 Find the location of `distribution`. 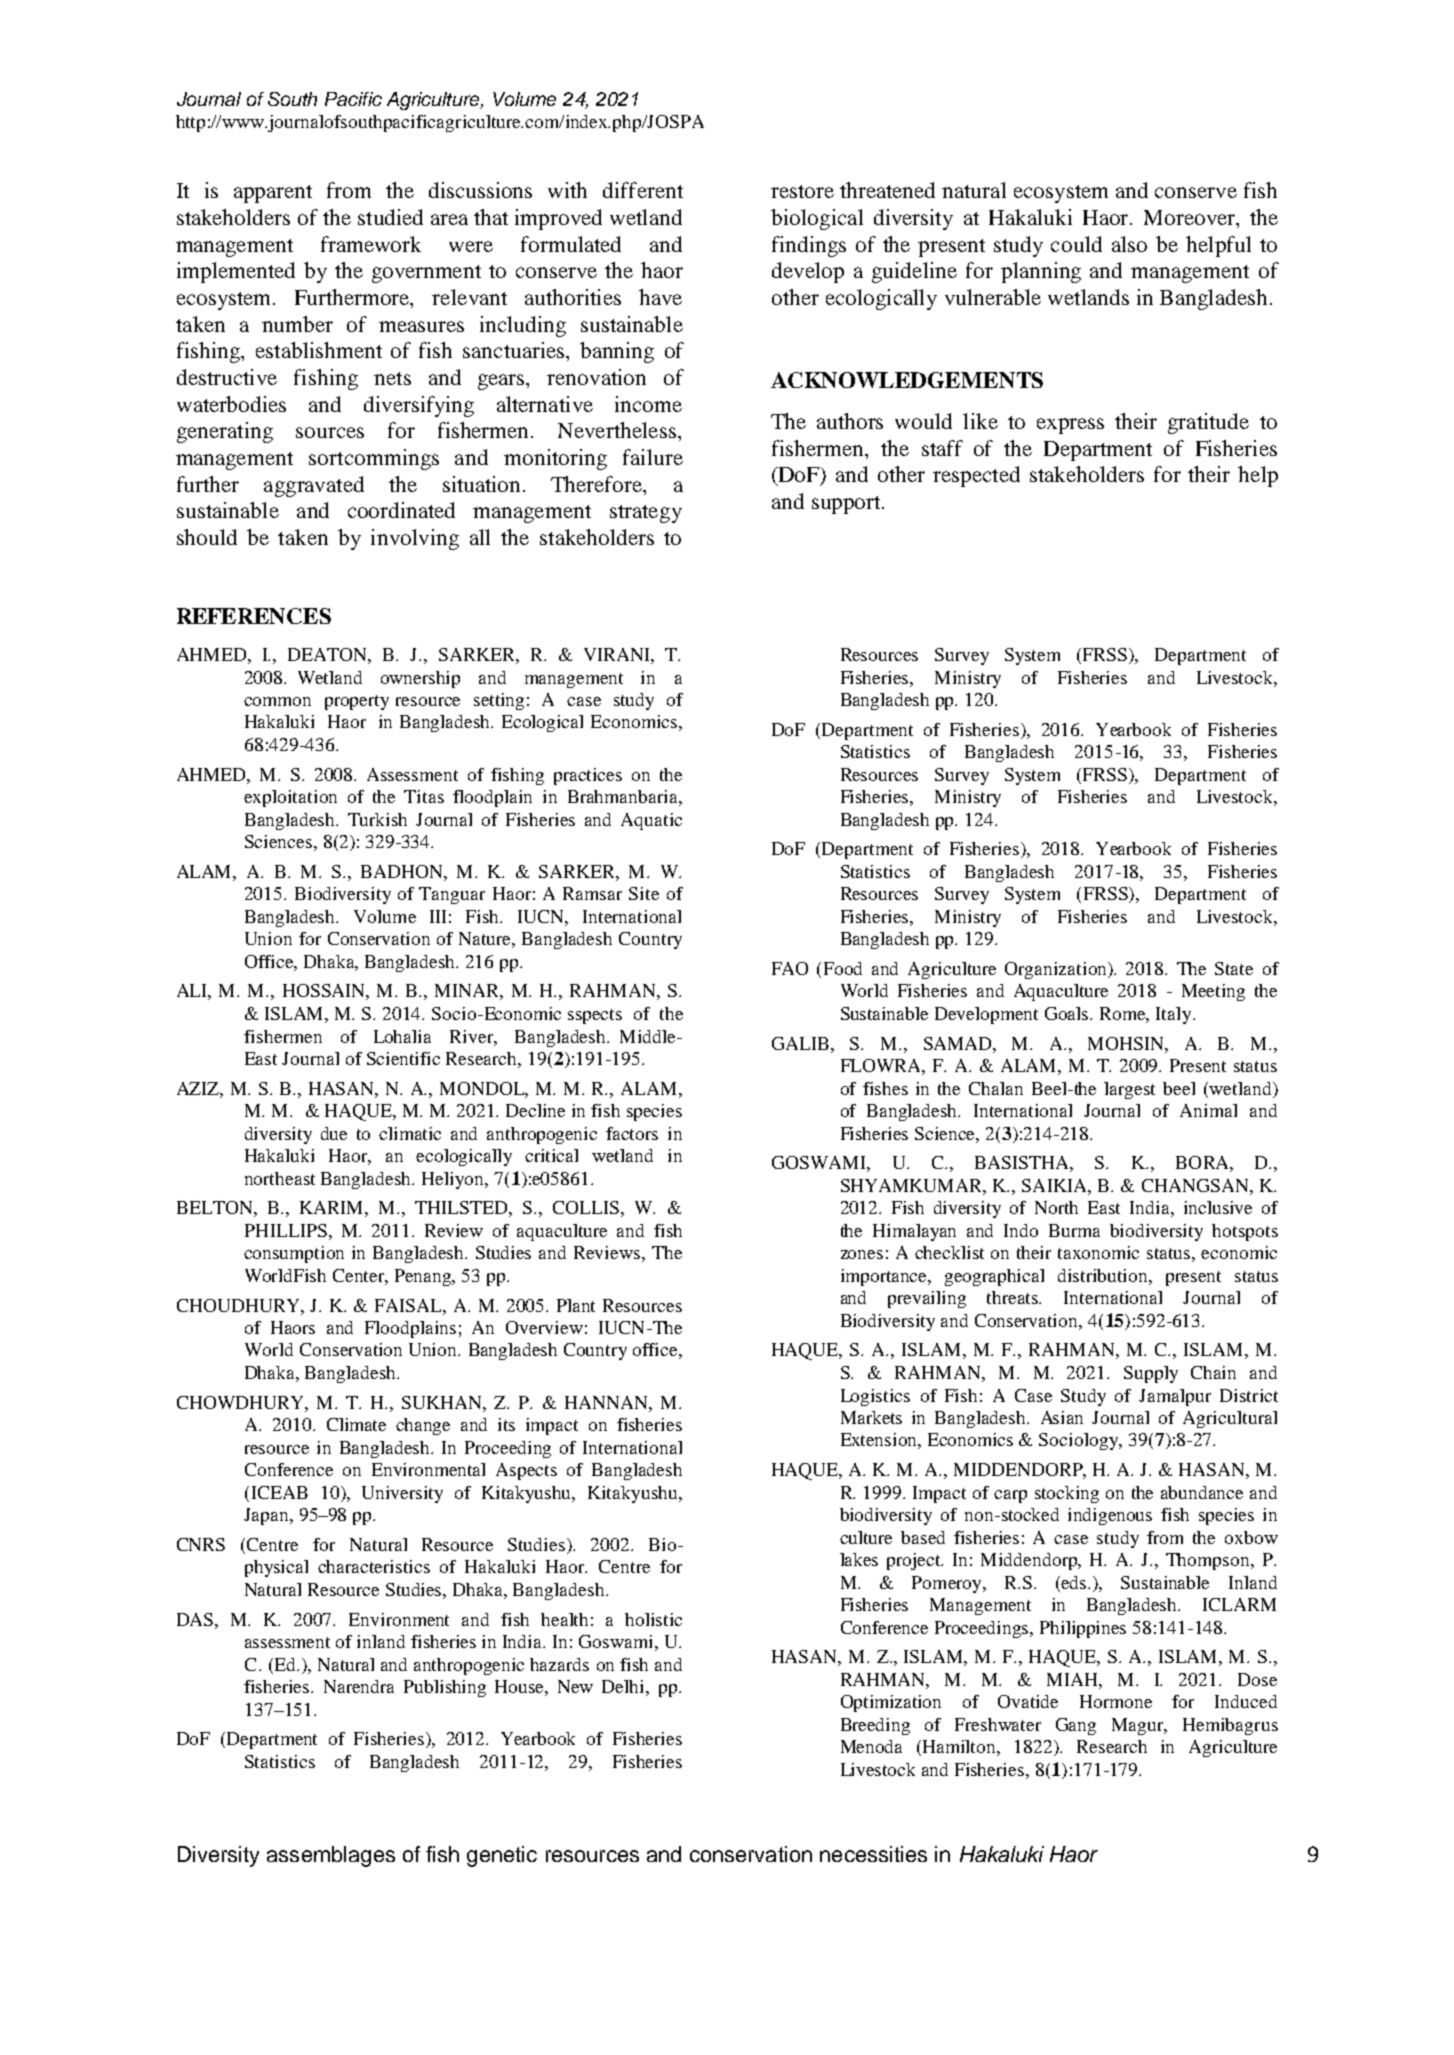

distribution is located at coordinates (1104, 1275).
